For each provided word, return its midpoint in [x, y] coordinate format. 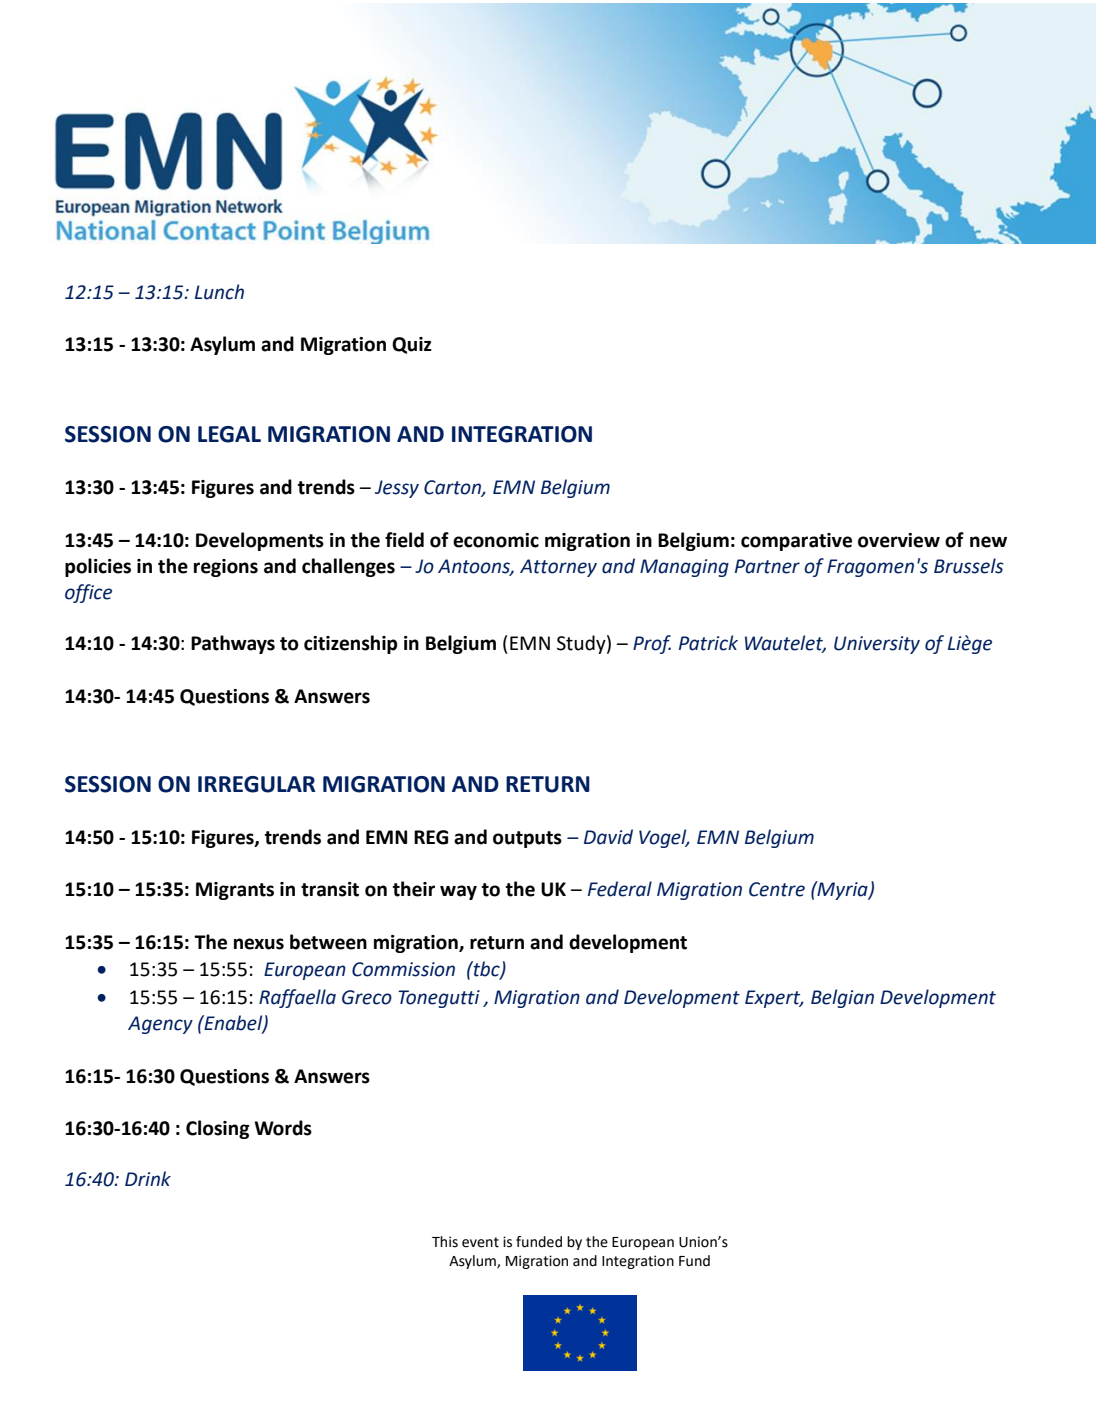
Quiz [412, 345]
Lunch [219, 292]
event [480, 1242]
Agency [160, 1025]
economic [496, 540]
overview [899, 540]
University [877, 645]
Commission [403, 969]
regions [226, 568]
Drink [148, 1178]
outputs [527, 839]
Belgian [842, 998]
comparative [796, 542]
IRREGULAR [256, 784]
